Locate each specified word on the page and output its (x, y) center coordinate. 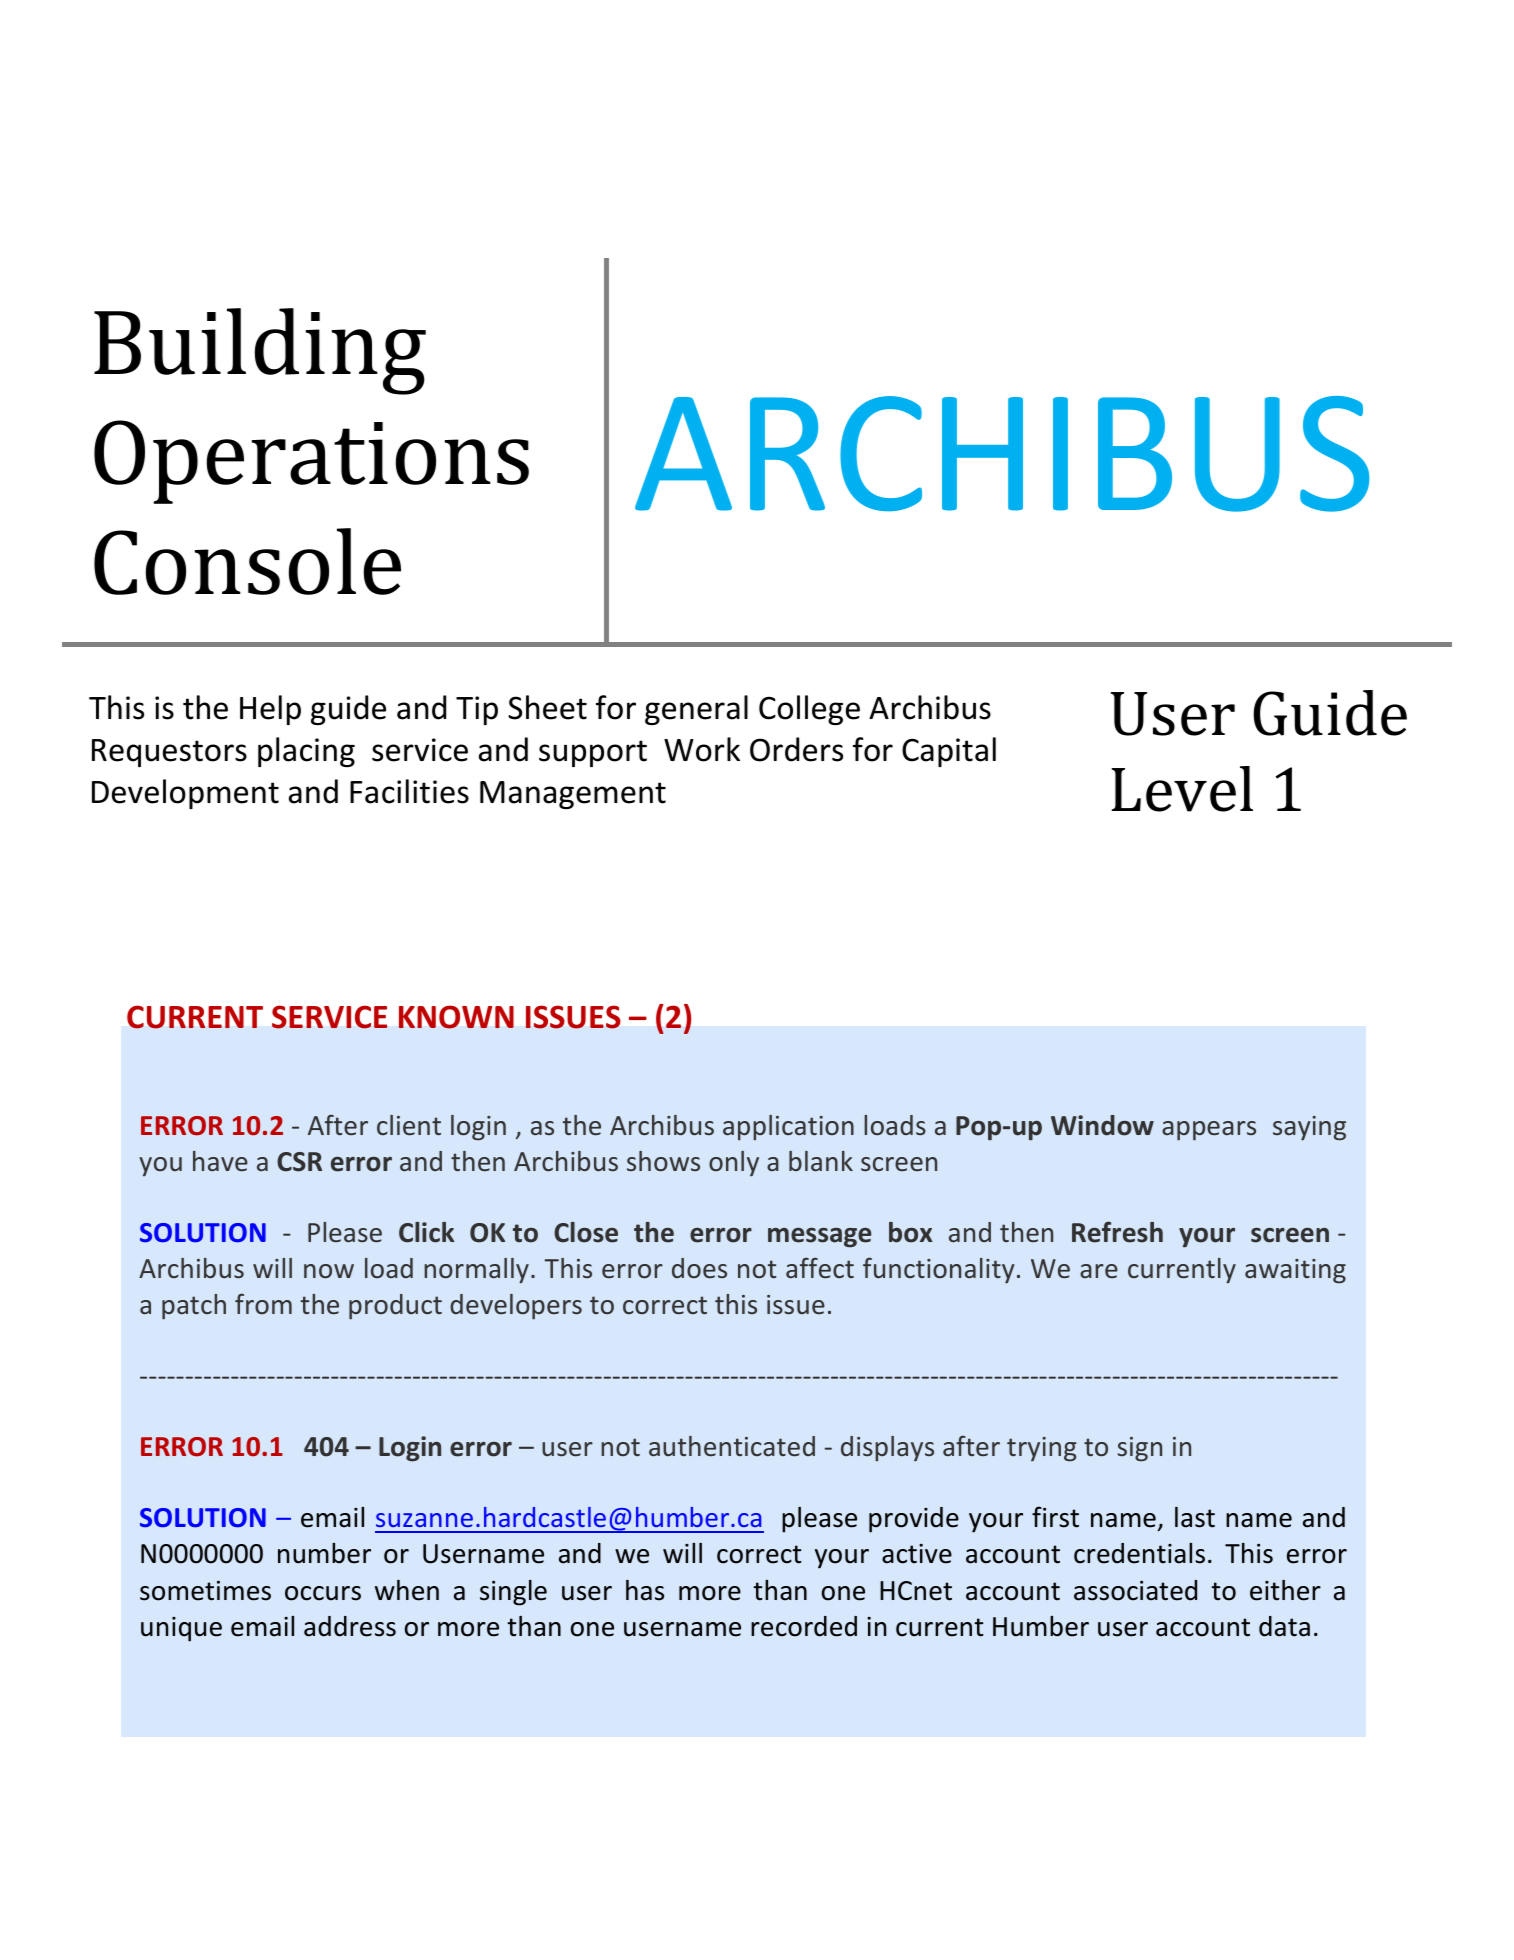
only (734, 1163)
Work (702, 749)
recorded (804, 1626)
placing (306, 752)
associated (1135, 1590)
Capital (949, 752)
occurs (323, 1593)
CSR (299, 1162)
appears (1209, 1131)
